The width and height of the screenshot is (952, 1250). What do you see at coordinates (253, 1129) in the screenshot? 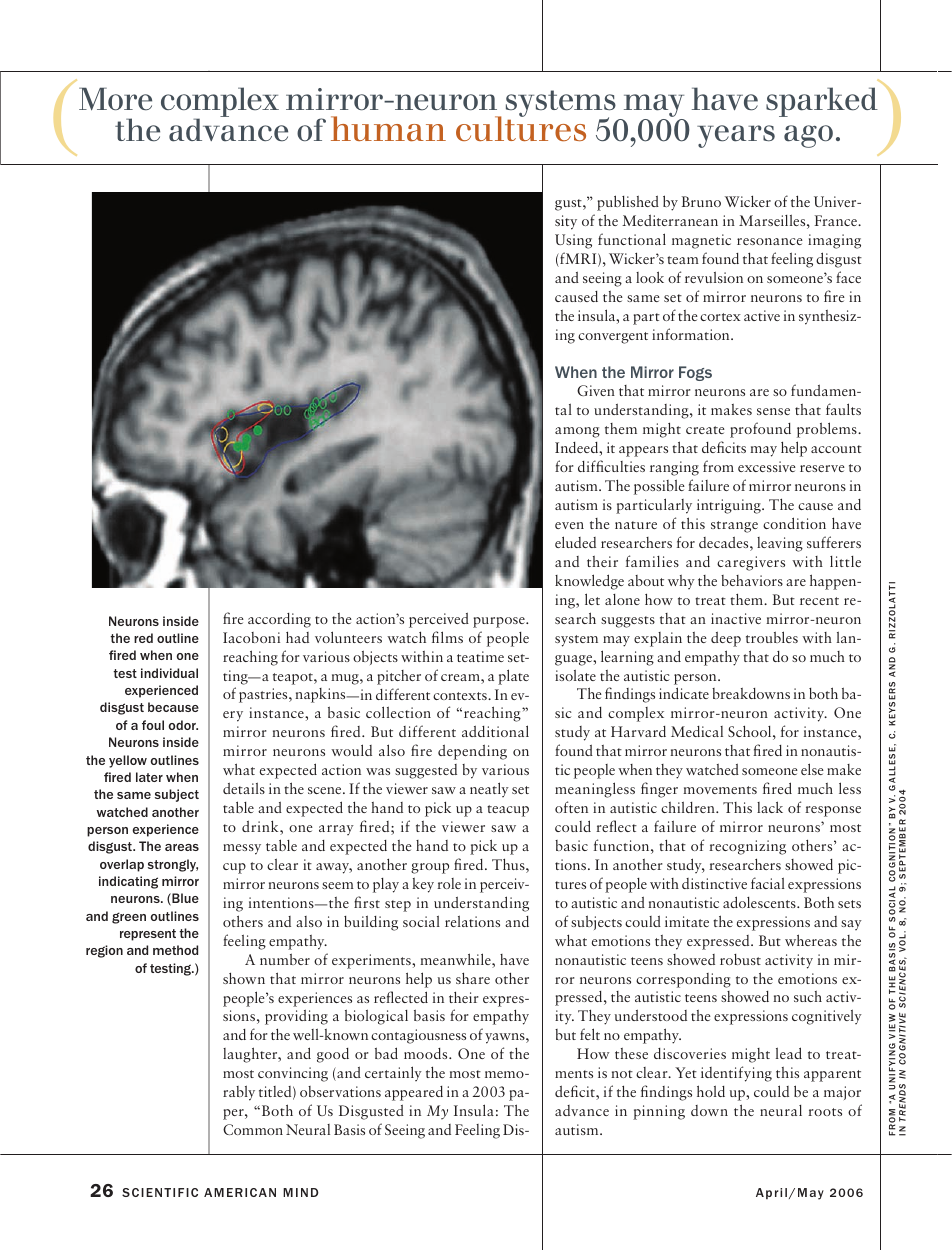
I see `Common` at bounding box center [253, 1129].
